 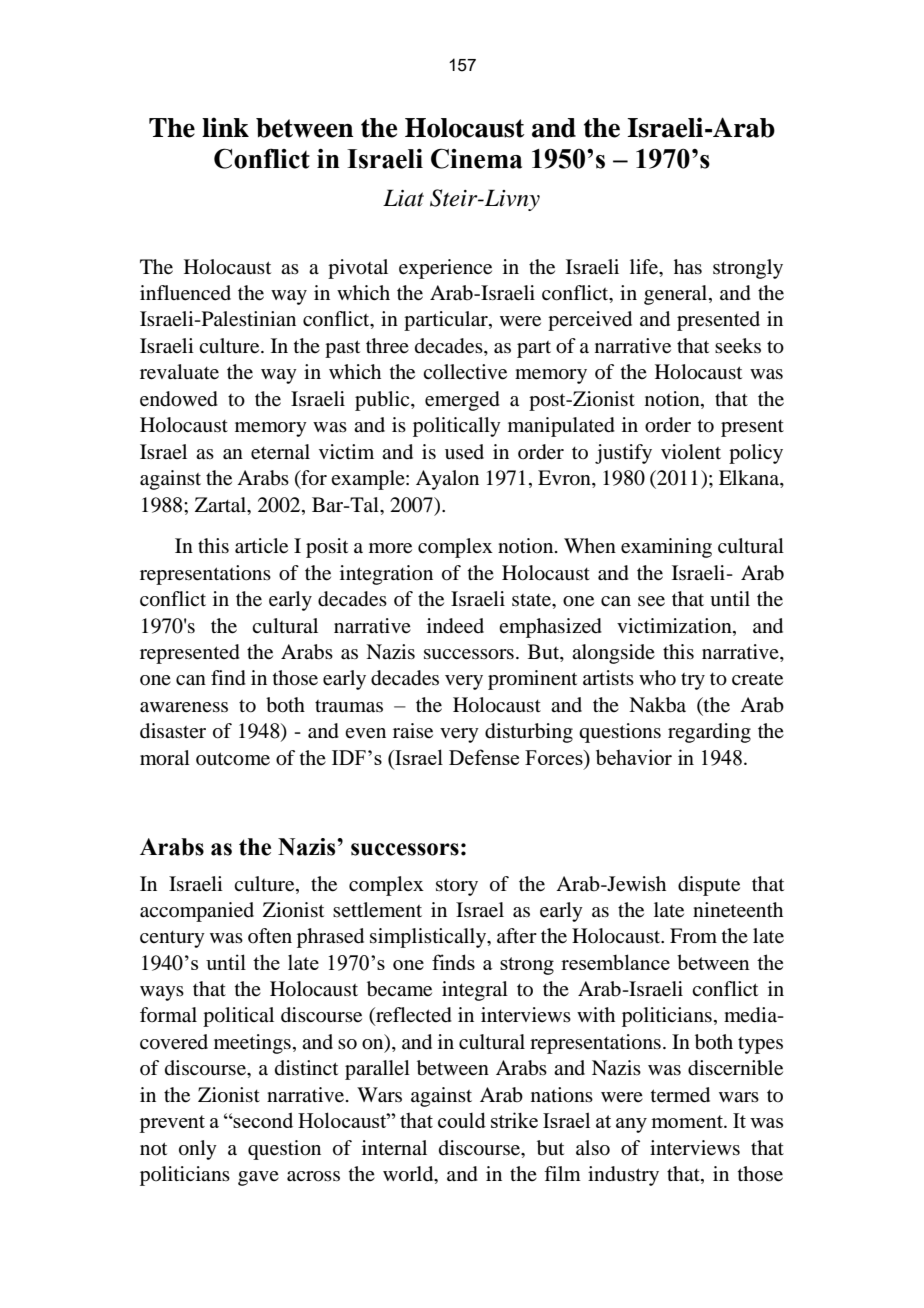 I want to click on article, so click(x=261, y=546).
